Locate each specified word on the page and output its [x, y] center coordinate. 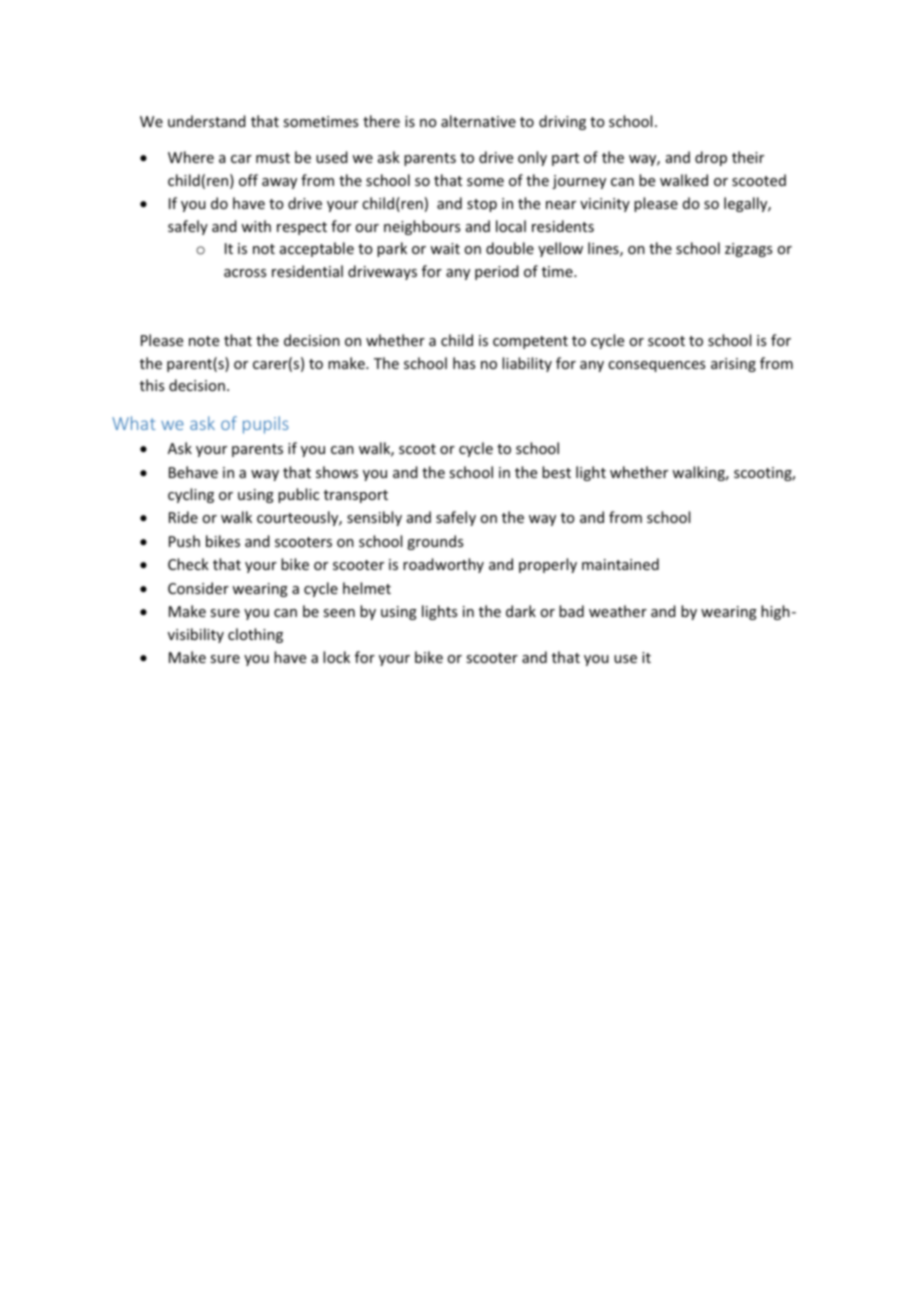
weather [618, 611]
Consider [198, 588]
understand [207, 121]
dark [521, 611]
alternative [478, 121]
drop [711, 158]
